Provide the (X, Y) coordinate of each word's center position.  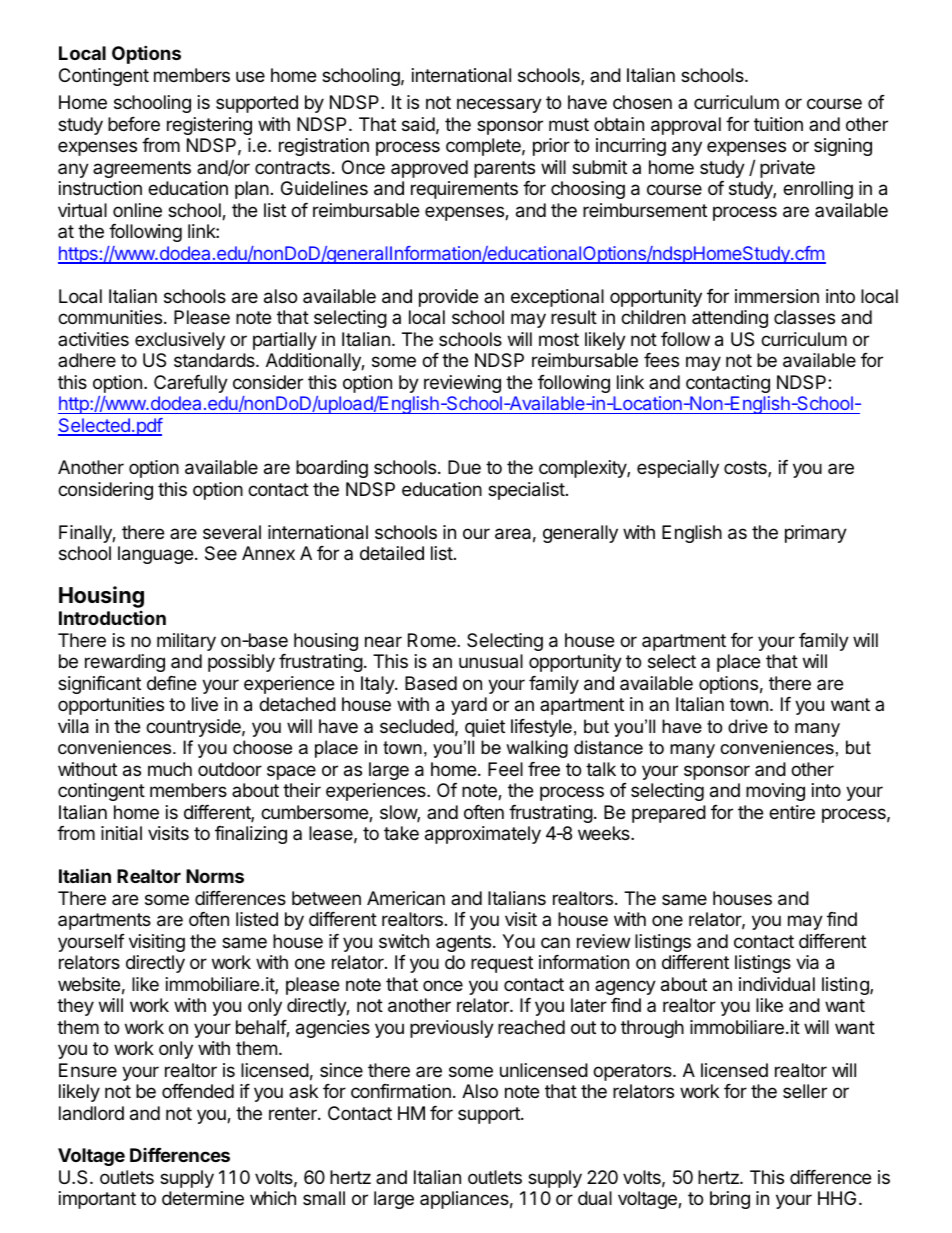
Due (464, 467)
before (134, 124)
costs (746, 469)
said (418, 124)
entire (792, 812)
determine (203, 1198)
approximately (483, 835)
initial (121, 833)
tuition (778, 124)
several (232, 532)
